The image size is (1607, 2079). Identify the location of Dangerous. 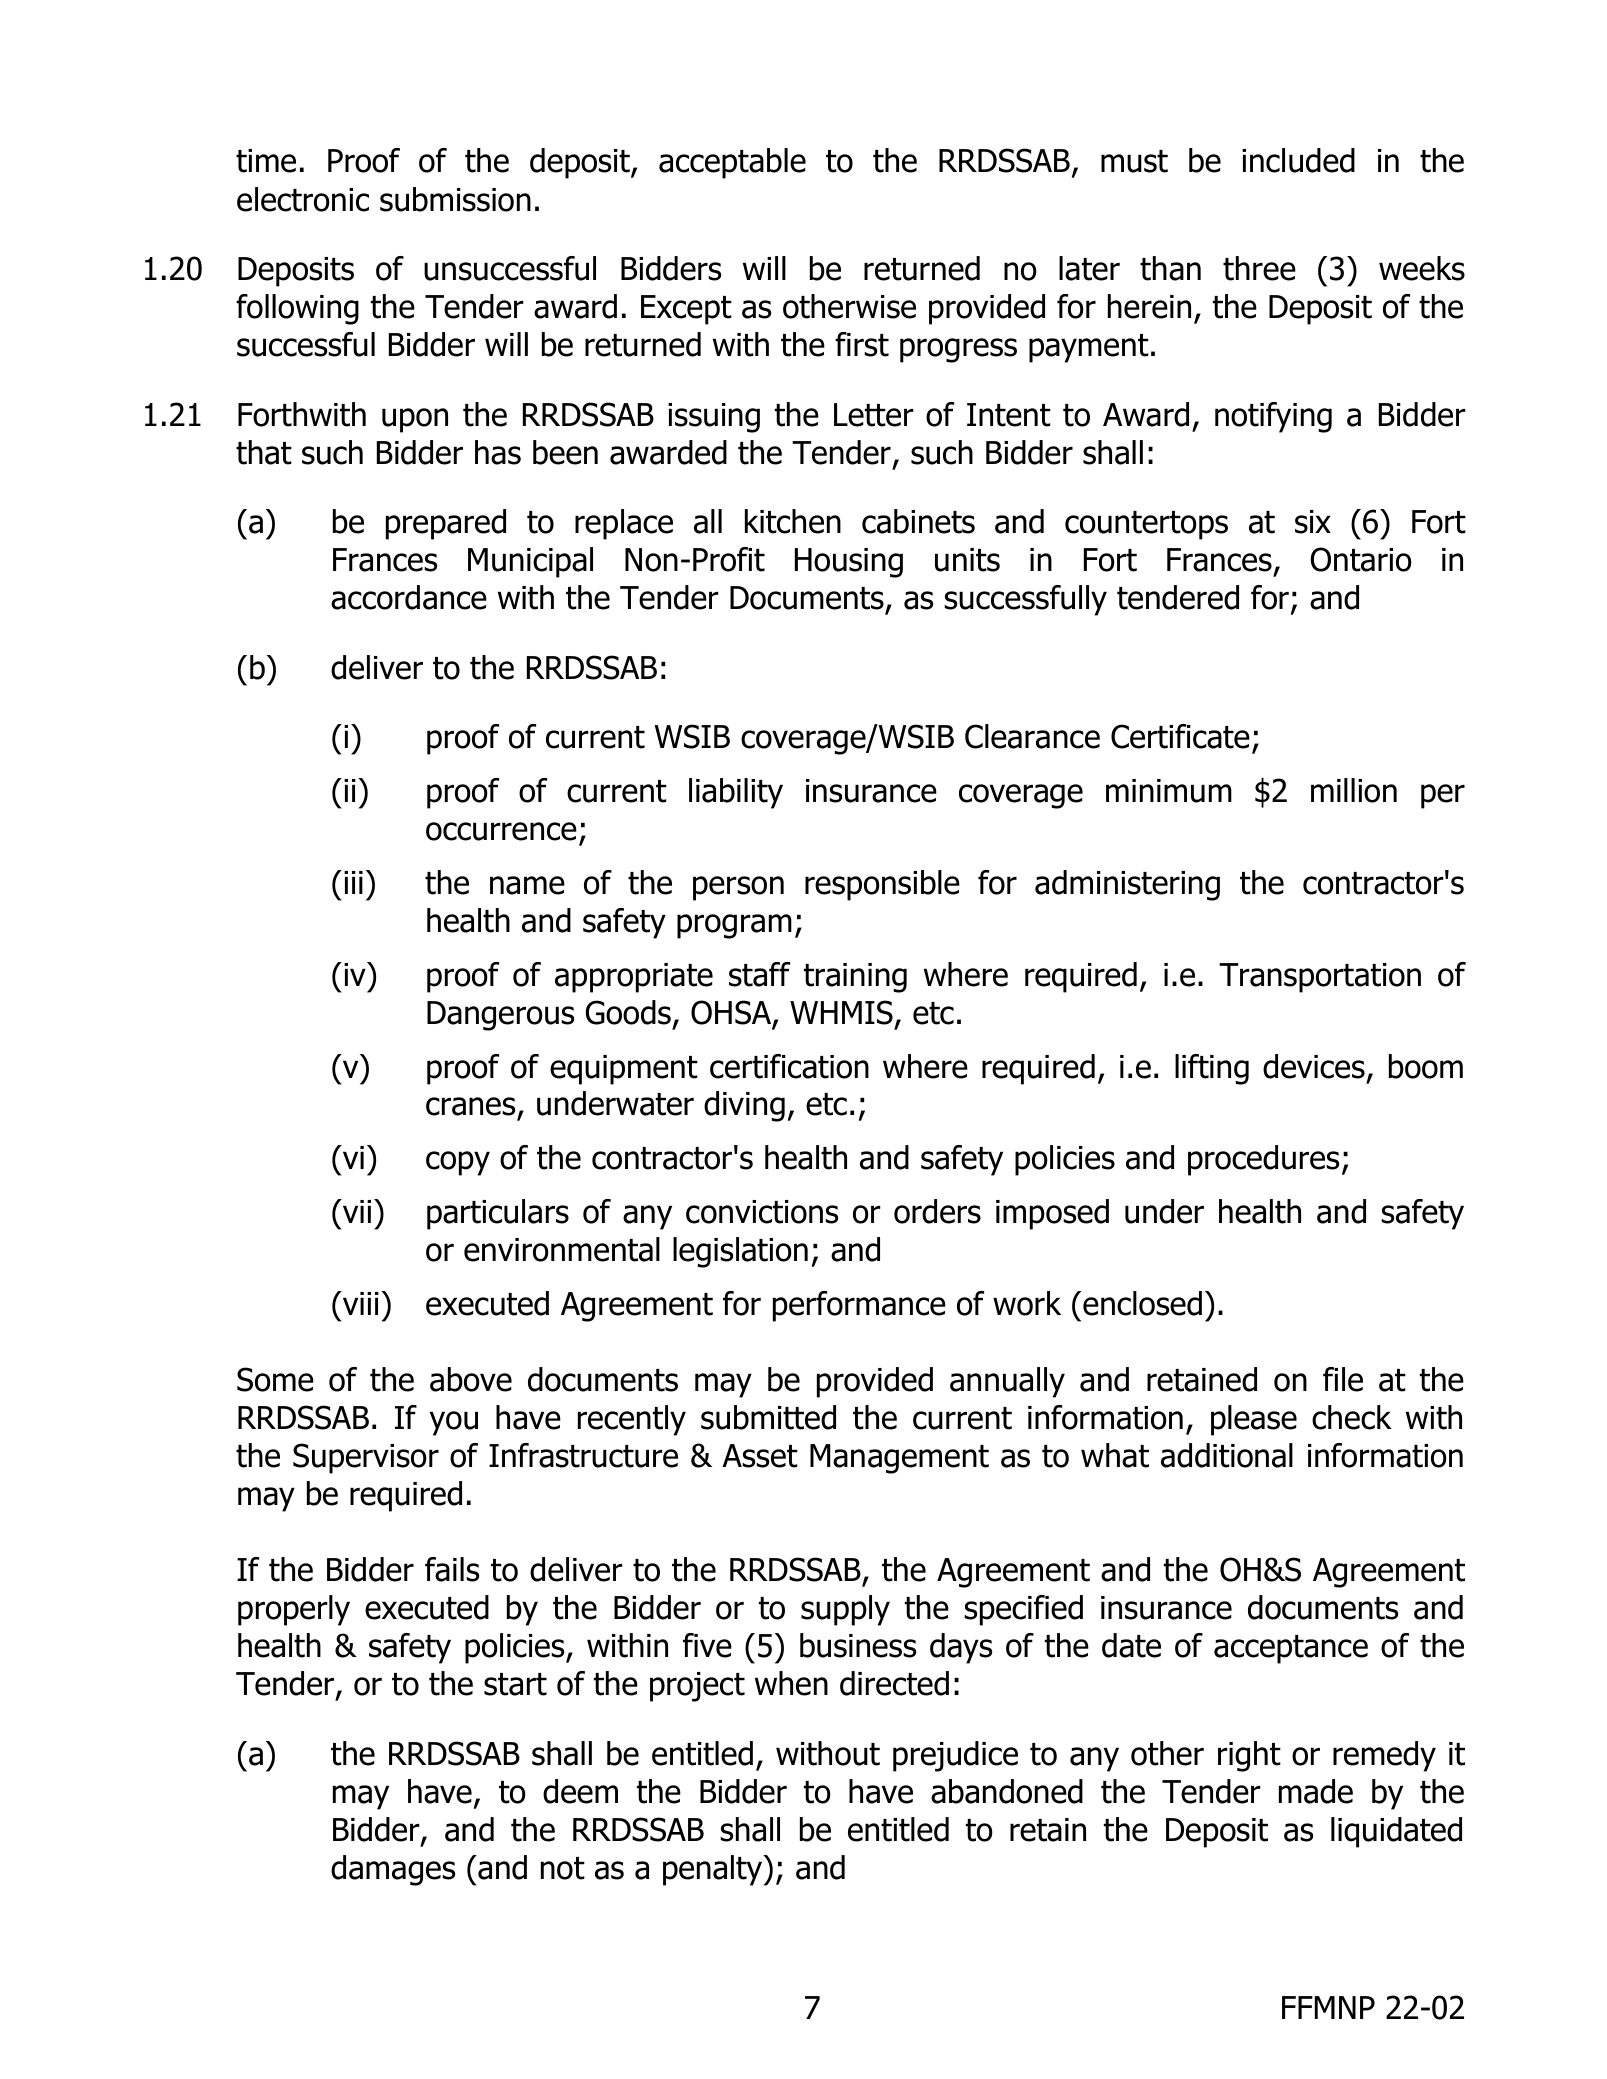
(500, 1016).
